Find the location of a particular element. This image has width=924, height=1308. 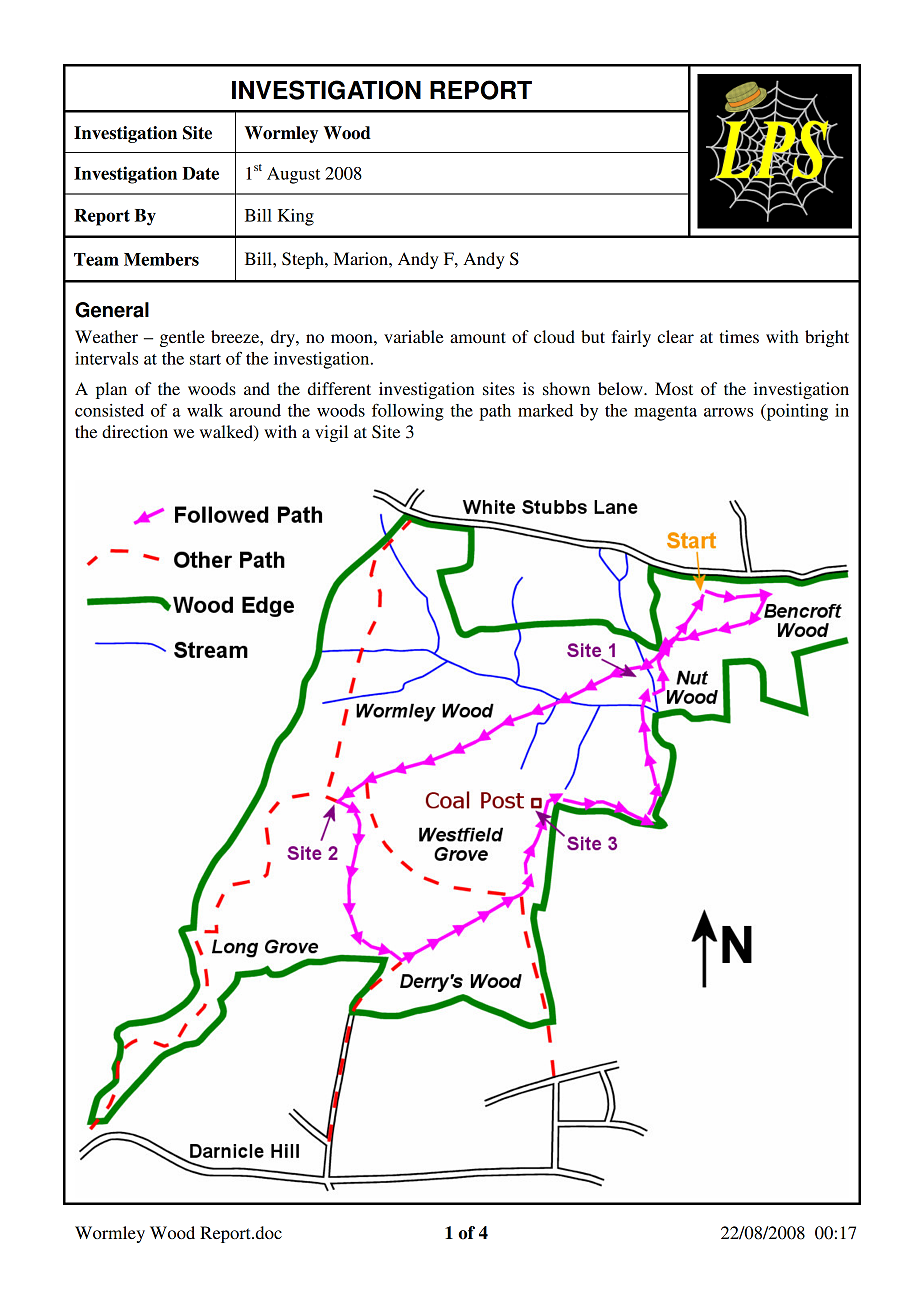

General is located at coordinates (112, 310).
